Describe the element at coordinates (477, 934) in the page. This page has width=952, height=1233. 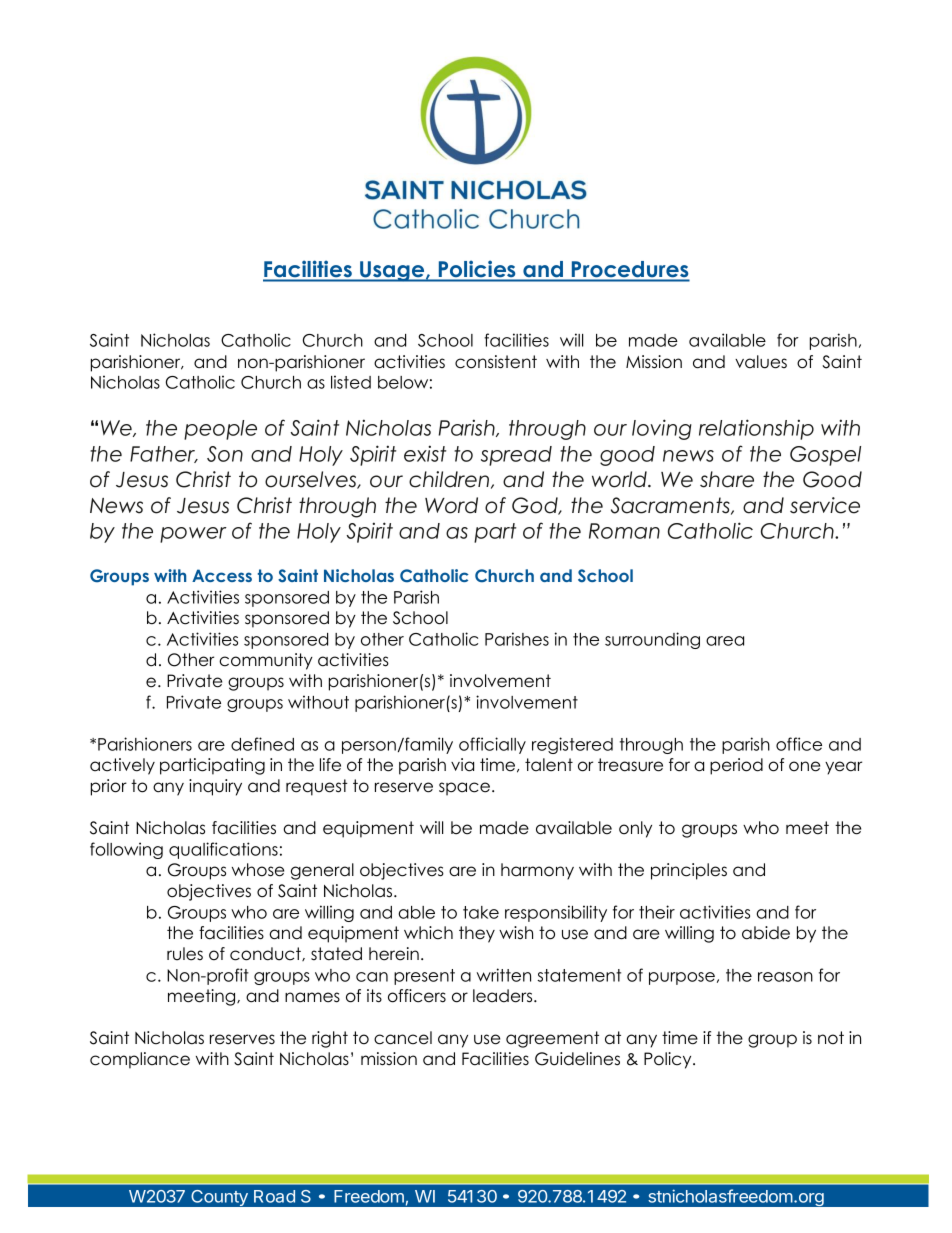
I see `they` at that location.
